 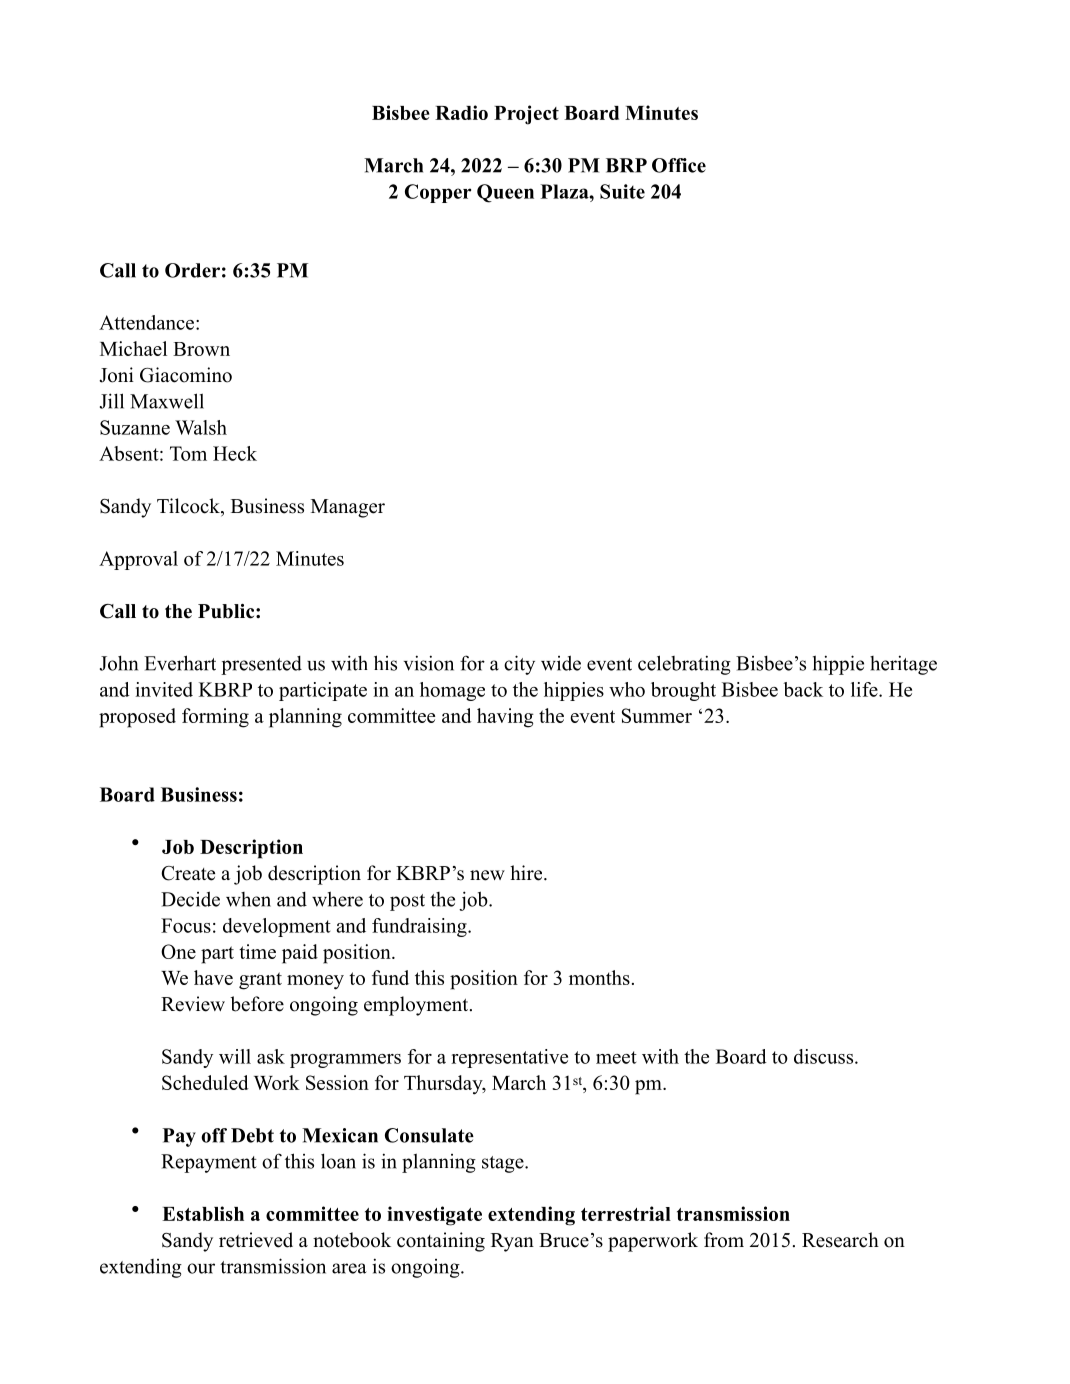 What do you see at coordinates (840, 1240) in the screenshot?
I see `Research` at bounding box center [840, 1240].
